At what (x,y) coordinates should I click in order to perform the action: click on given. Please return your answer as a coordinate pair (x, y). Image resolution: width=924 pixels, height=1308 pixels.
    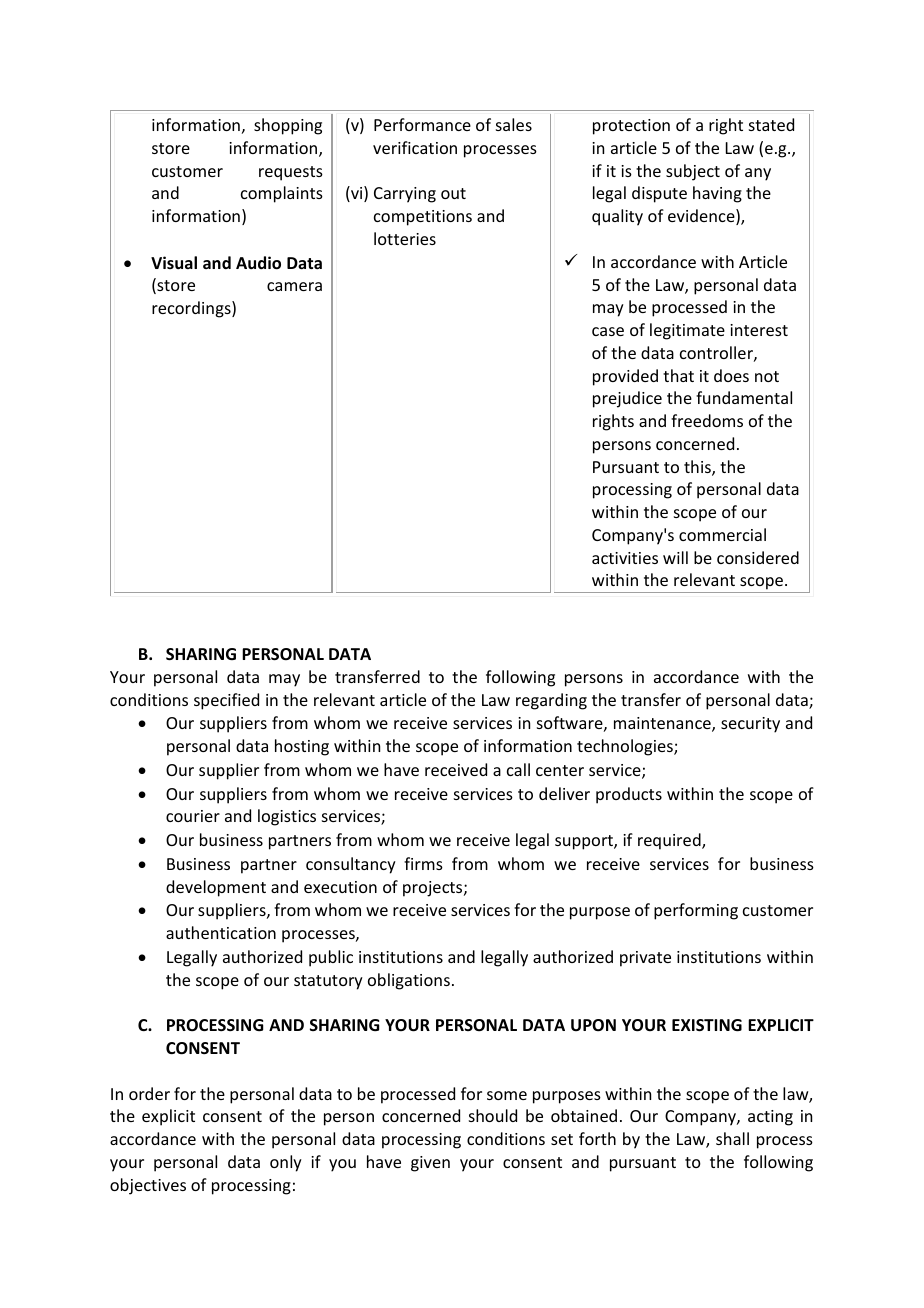
    Looking at the image, I should click on (430, 1164).
